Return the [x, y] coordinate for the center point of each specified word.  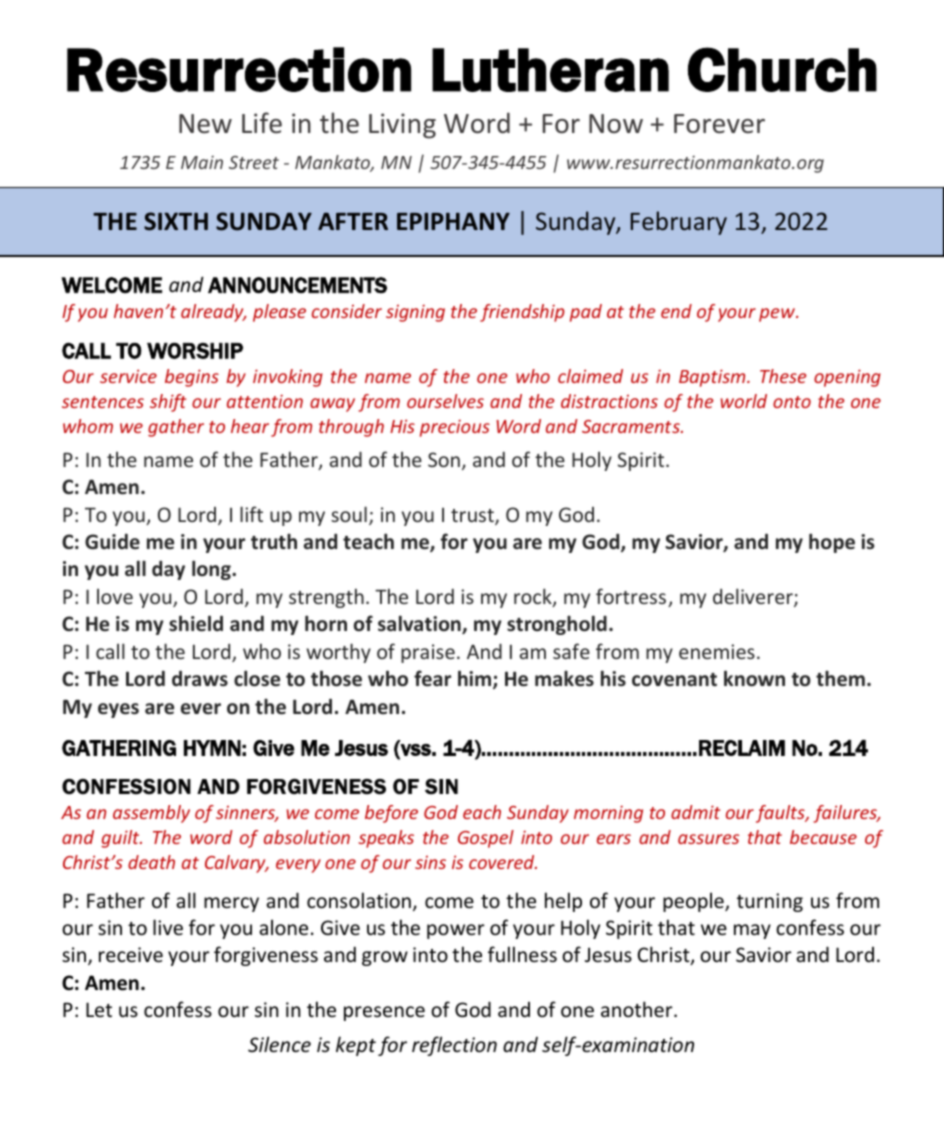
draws [200, 678]
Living [402, 126]
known [754, 678]
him [476, 679]
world [744, 401]
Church [782, 69]
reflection [454, 1046]
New [205, 124]
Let [99, 1009]
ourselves [445, 401]
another [638, 1009]
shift [168, 403]
